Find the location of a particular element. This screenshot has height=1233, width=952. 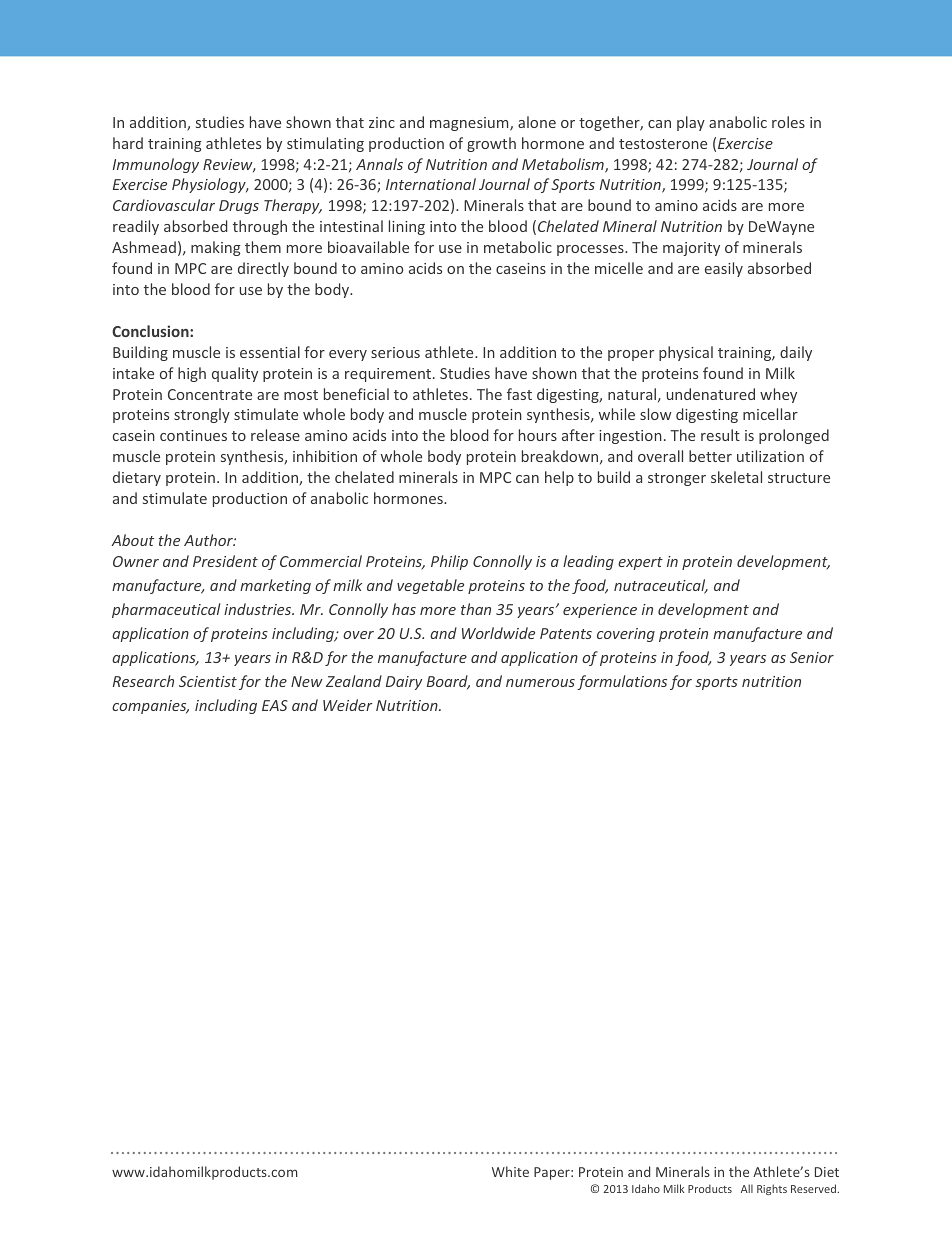

Rights is located at coordinates (772, 1189).
